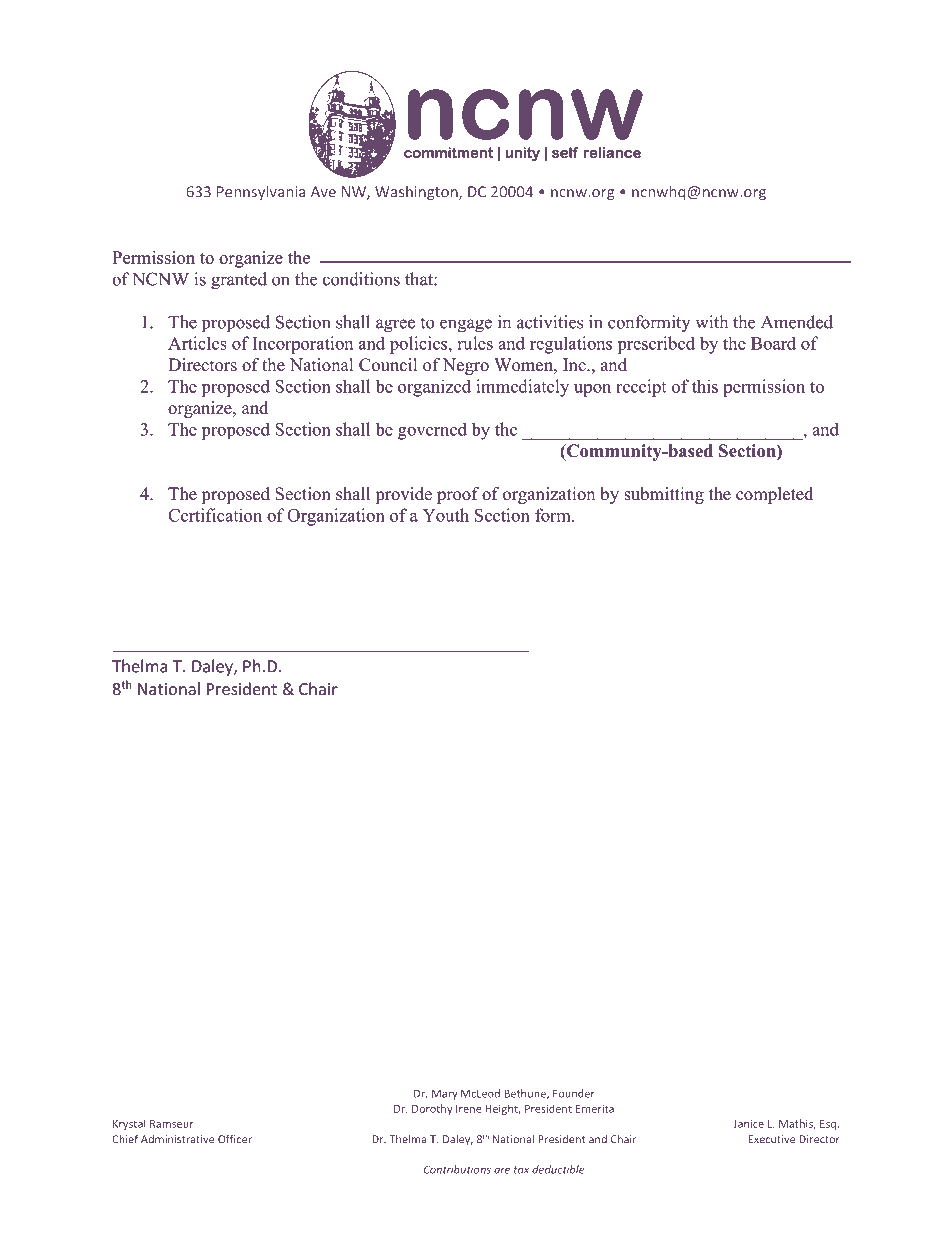 The width and height of the image is (952, 1233). What do you see at coordinates (774, 495) in the image?
I see `completed` at bounding box center [774, 495].
